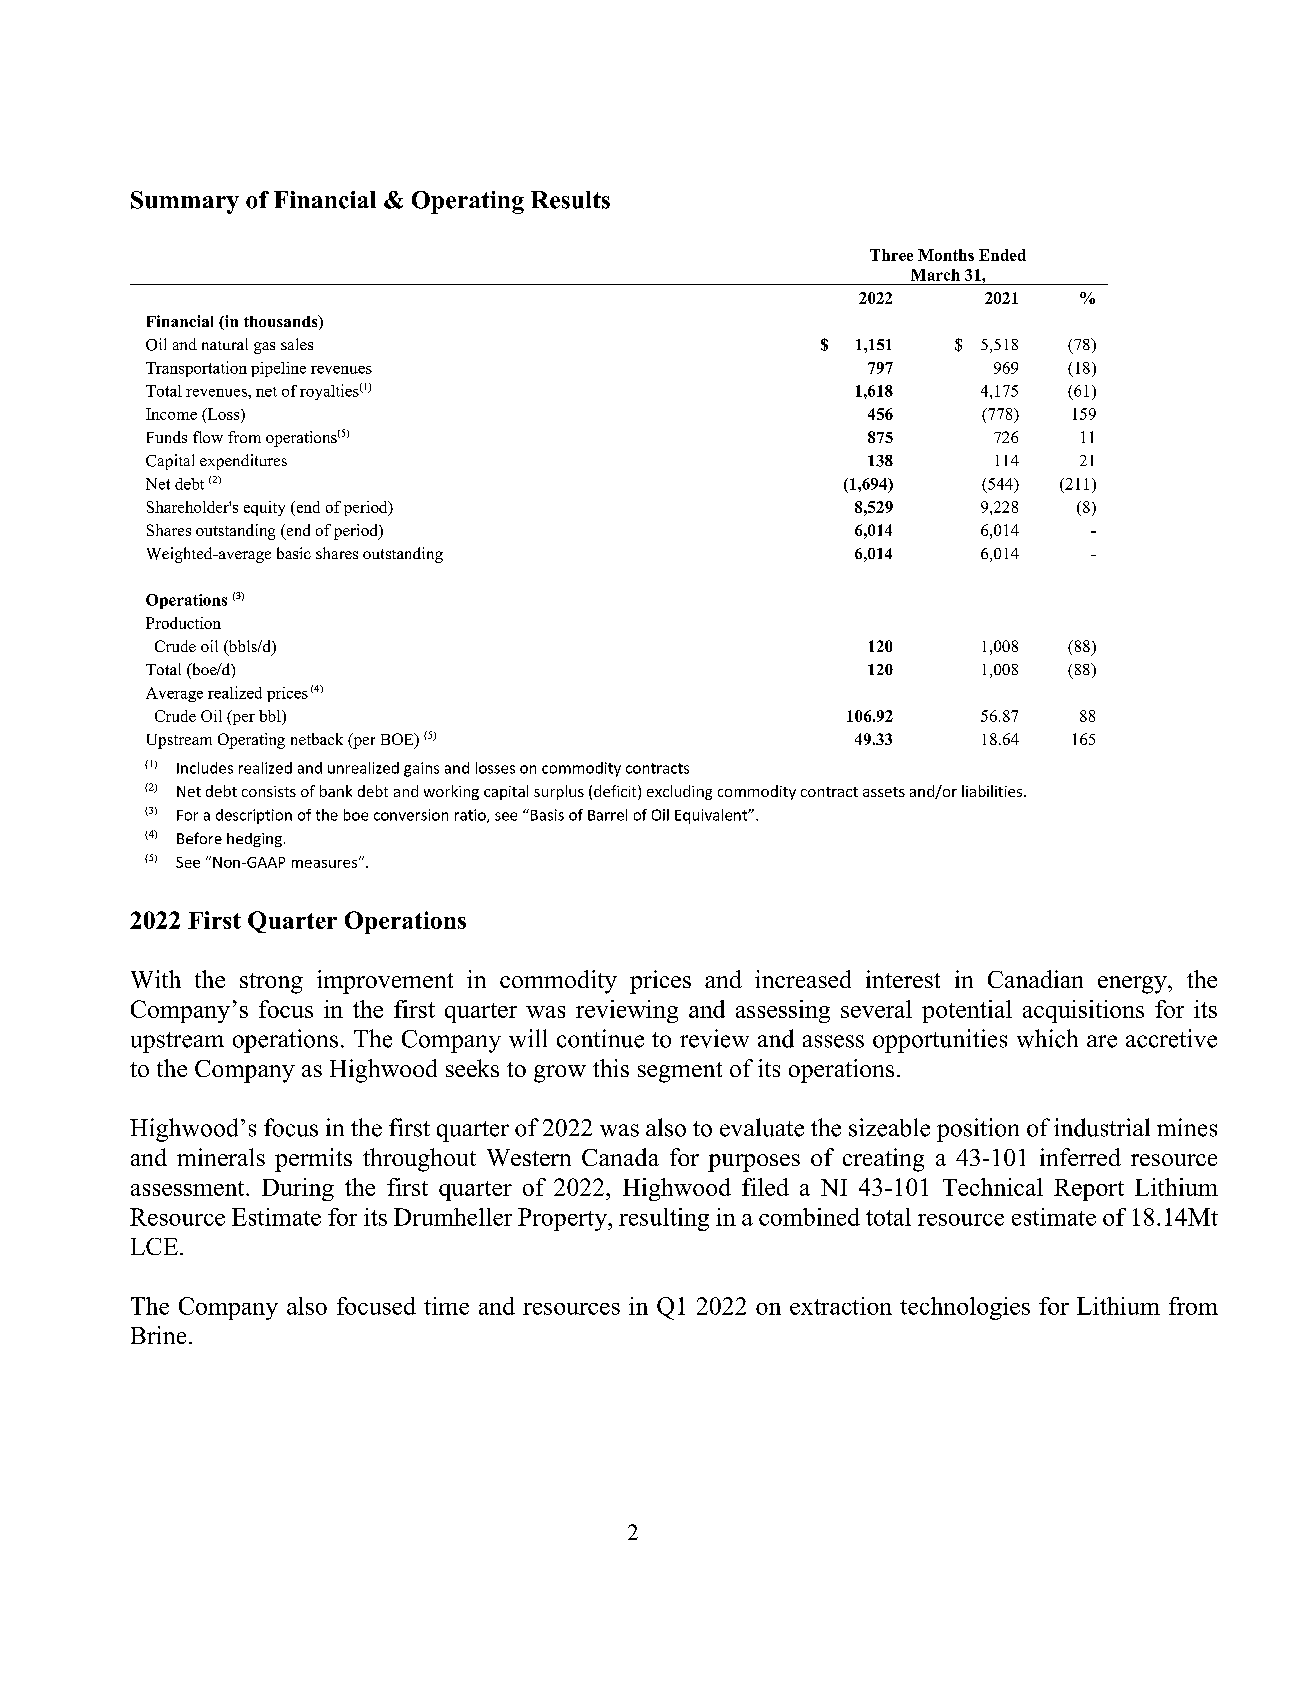 This image has height=1703, width=1316. Describe the element at coordinates (664, 1219) in the image. I see `resulting` at that location.
